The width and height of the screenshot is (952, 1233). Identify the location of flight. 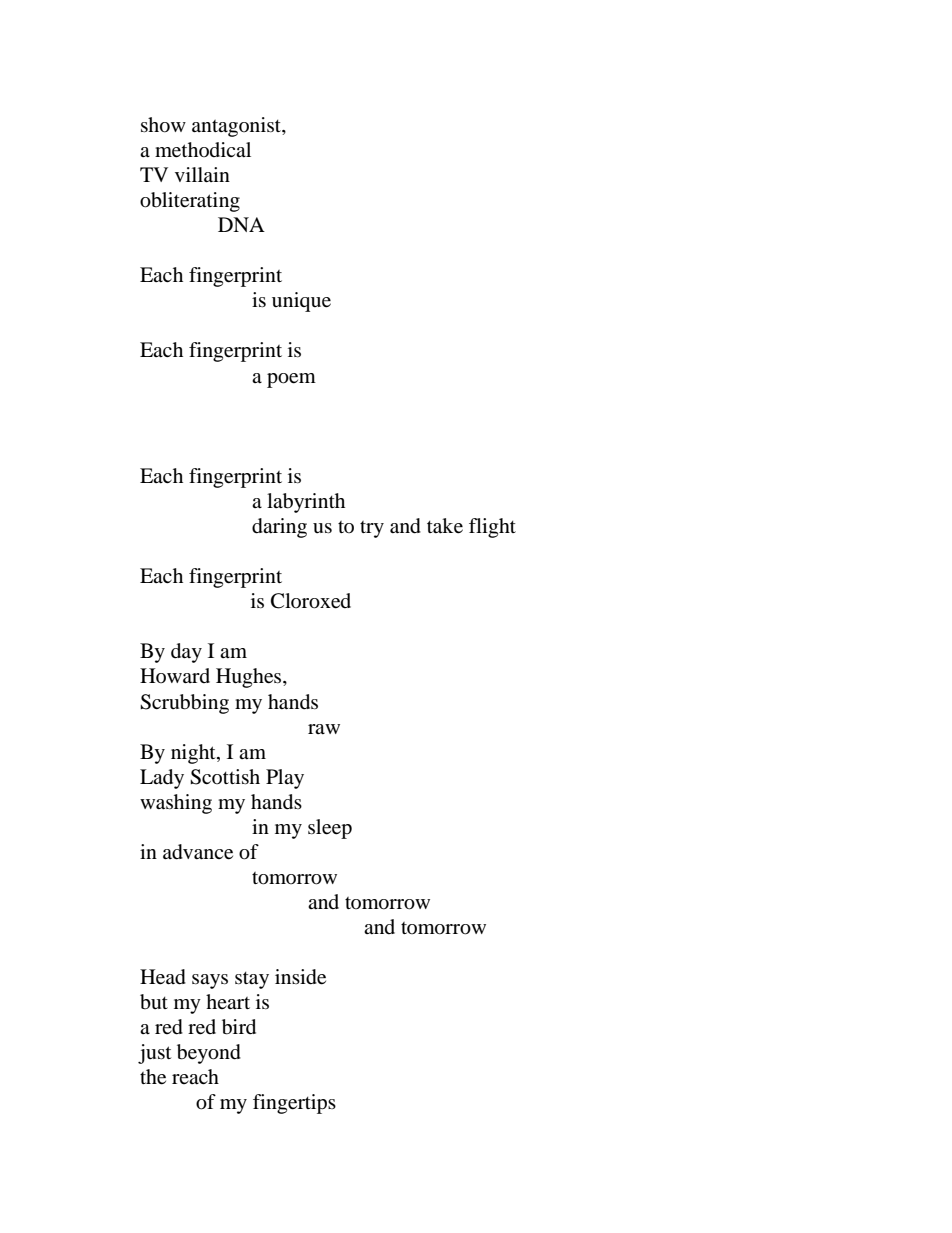
(492, 528).
